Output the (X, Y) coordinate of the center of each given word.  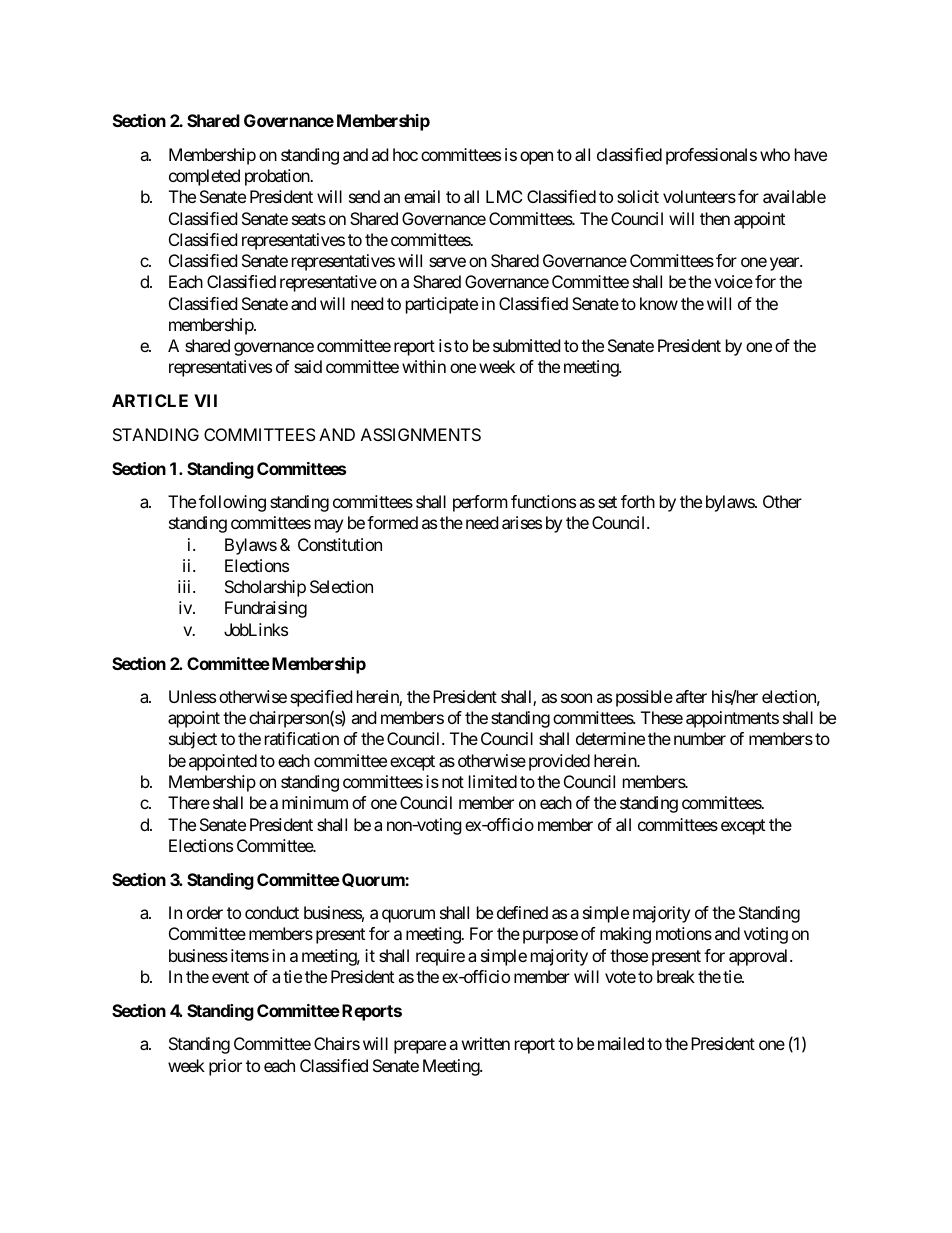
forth (638, 501)
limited (493, 781)
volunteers (699, 196)
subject (193, 740)
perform (480, 503)
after (691, 696)
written (486, 1043)
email (422, 196)
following (232, 503)
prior (225, 1067)
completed (204, 177)
